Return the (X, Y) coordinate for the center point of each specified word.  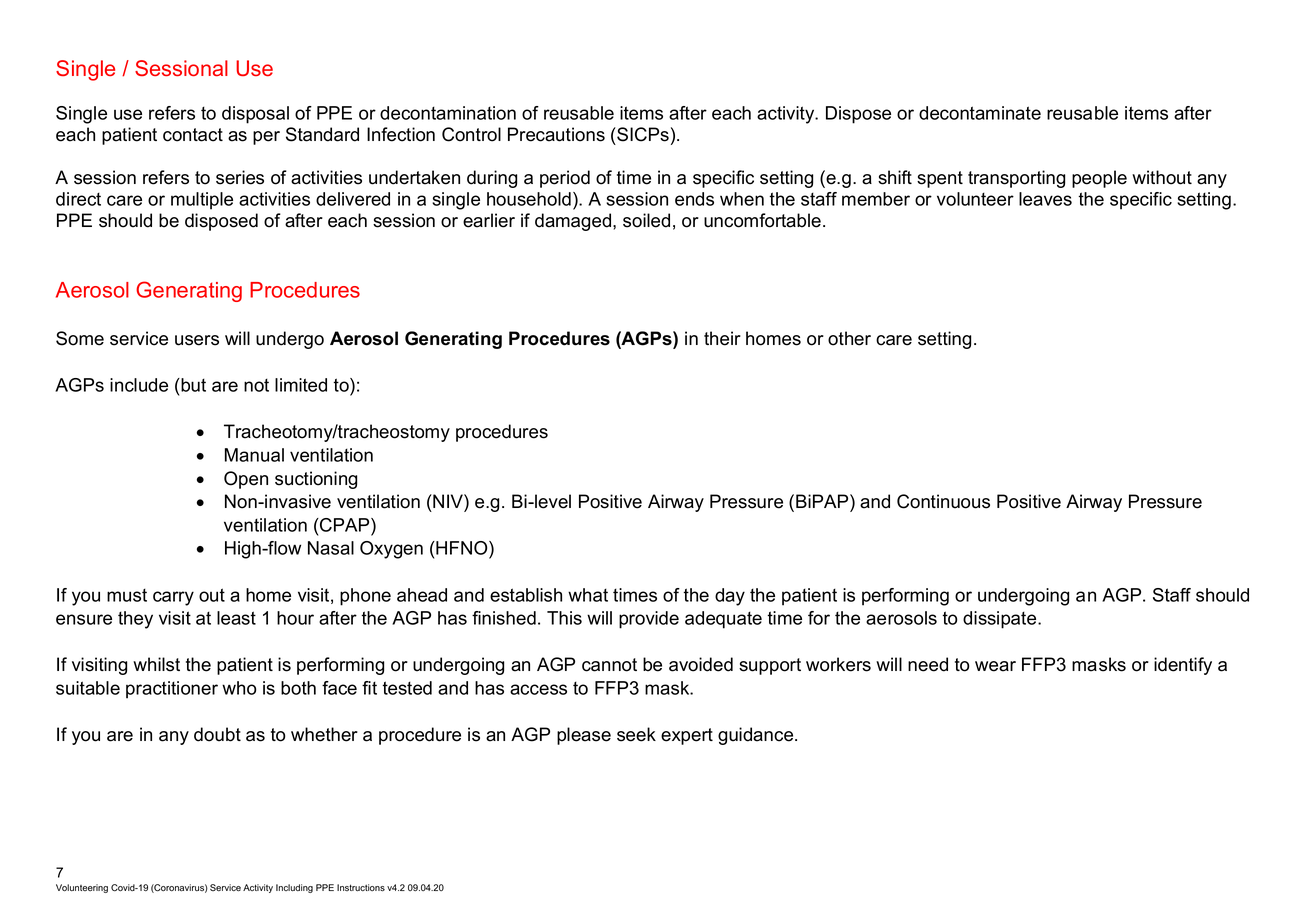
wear (995, 666)
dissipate (1001, 620)
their (722, 338)
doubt (217, 734)
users (197, 340)
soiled (646, 220)
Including (294, 888)
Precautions (556, 134)
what (588, 595)
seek (636, 734)
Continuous (943, 501)
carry (173, 598)
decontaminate (980, 113)
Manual (254, 455)
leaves (1045, 199)
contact (193, 135)
